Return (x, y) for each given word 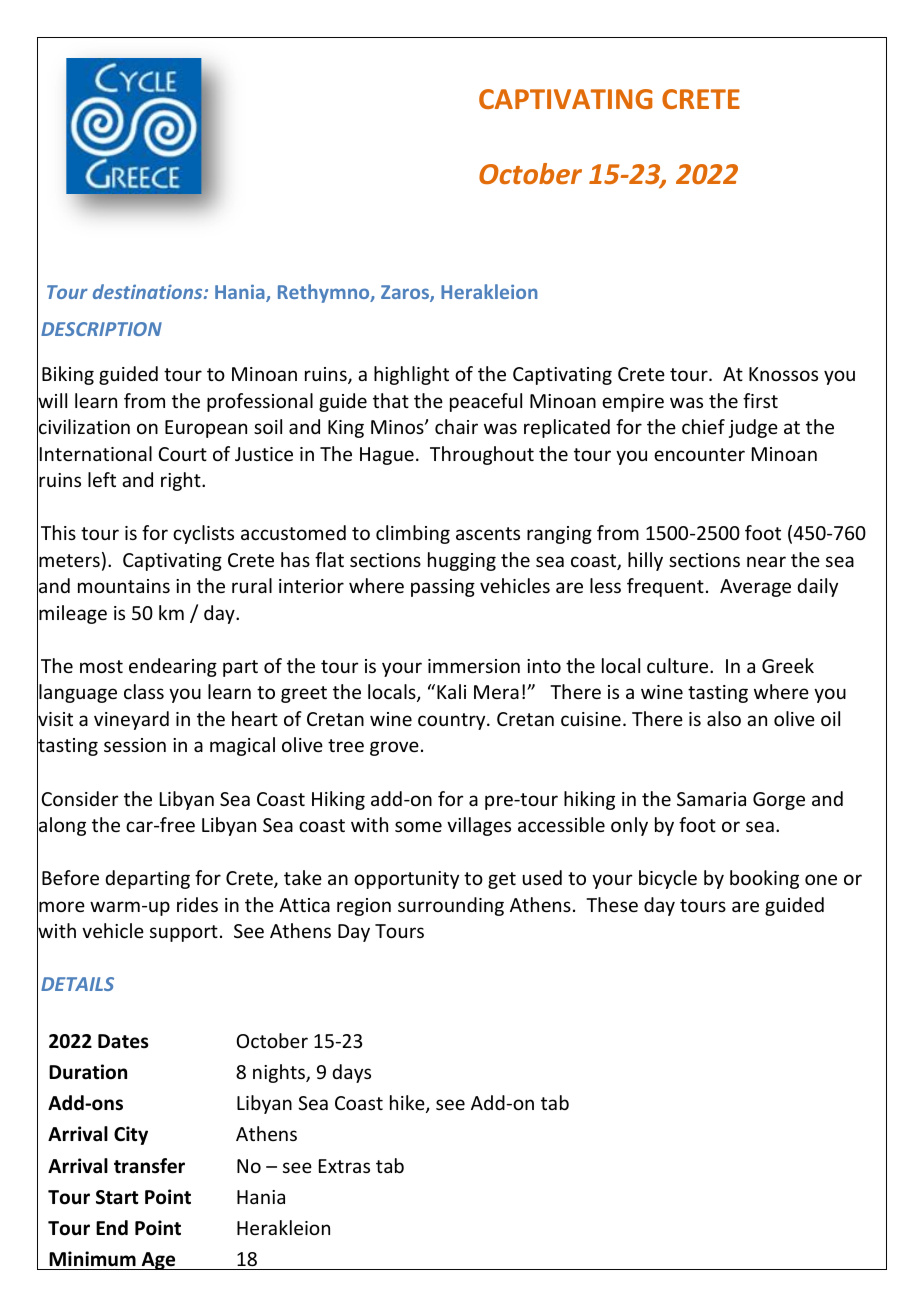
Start (117, 1197)
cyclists (203, 534)
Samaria (711, 799)
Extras (344, 1166)
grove (394, 748)
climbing (413, 534)
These (612, 904)
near (766, 561)
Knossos (783, 374)
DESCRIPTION (101, 329)
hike (408, 1104)
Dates (123, 1041)
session (135, 745)
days (351, 1073)
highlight (411, 375)
